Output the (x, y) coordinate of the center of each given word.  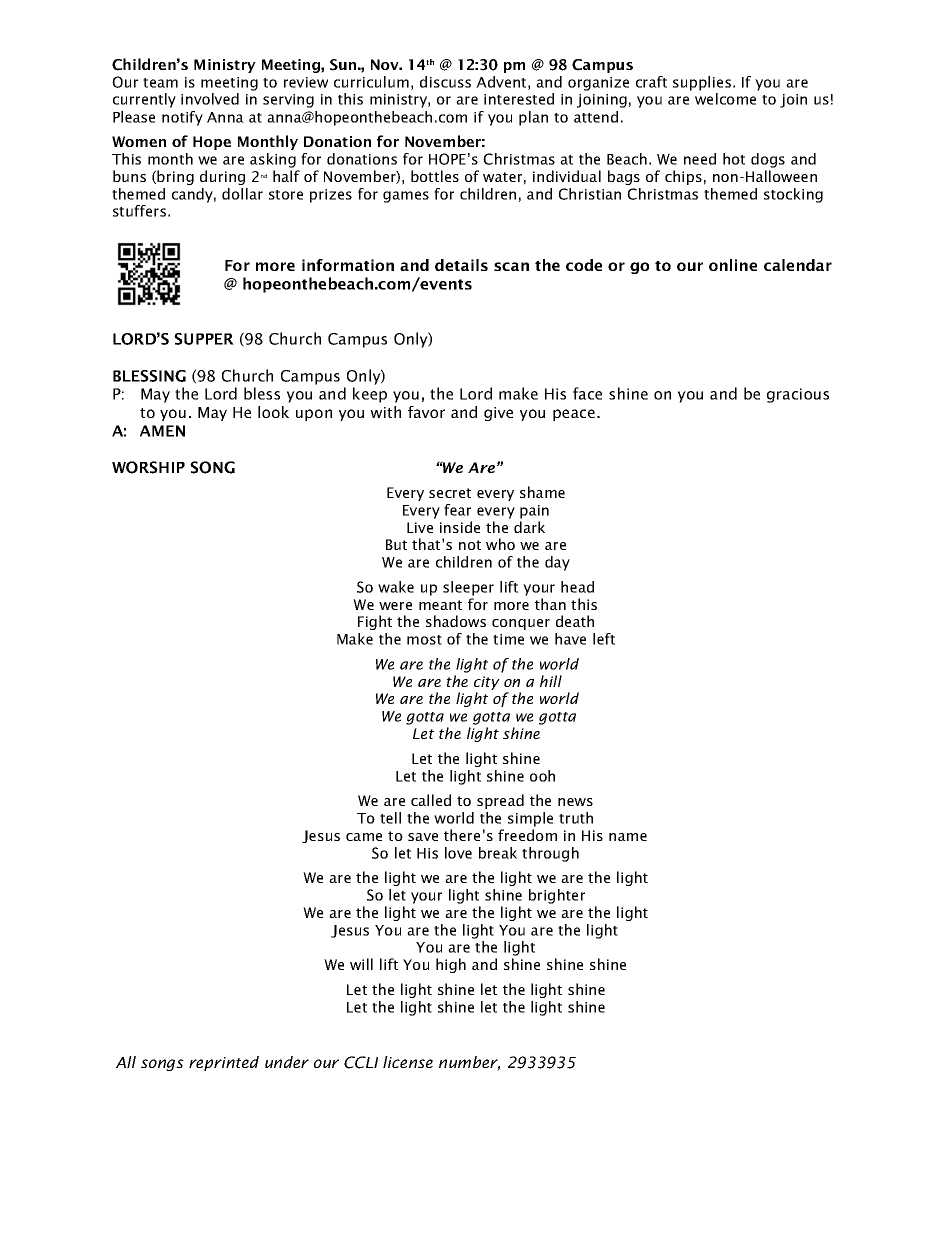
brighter (557, 896)
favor (426, 412)
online (733, 265)
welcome (725, 99)
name (628, 837)
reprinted (224, 1063)
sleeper (468, 588)
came (364, 837)
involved (210, 99)
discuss (445, 82)
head (577, 587)
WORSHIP (148, 467)
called (431, 800)
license (408, 1062)
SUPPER (204, 339)
